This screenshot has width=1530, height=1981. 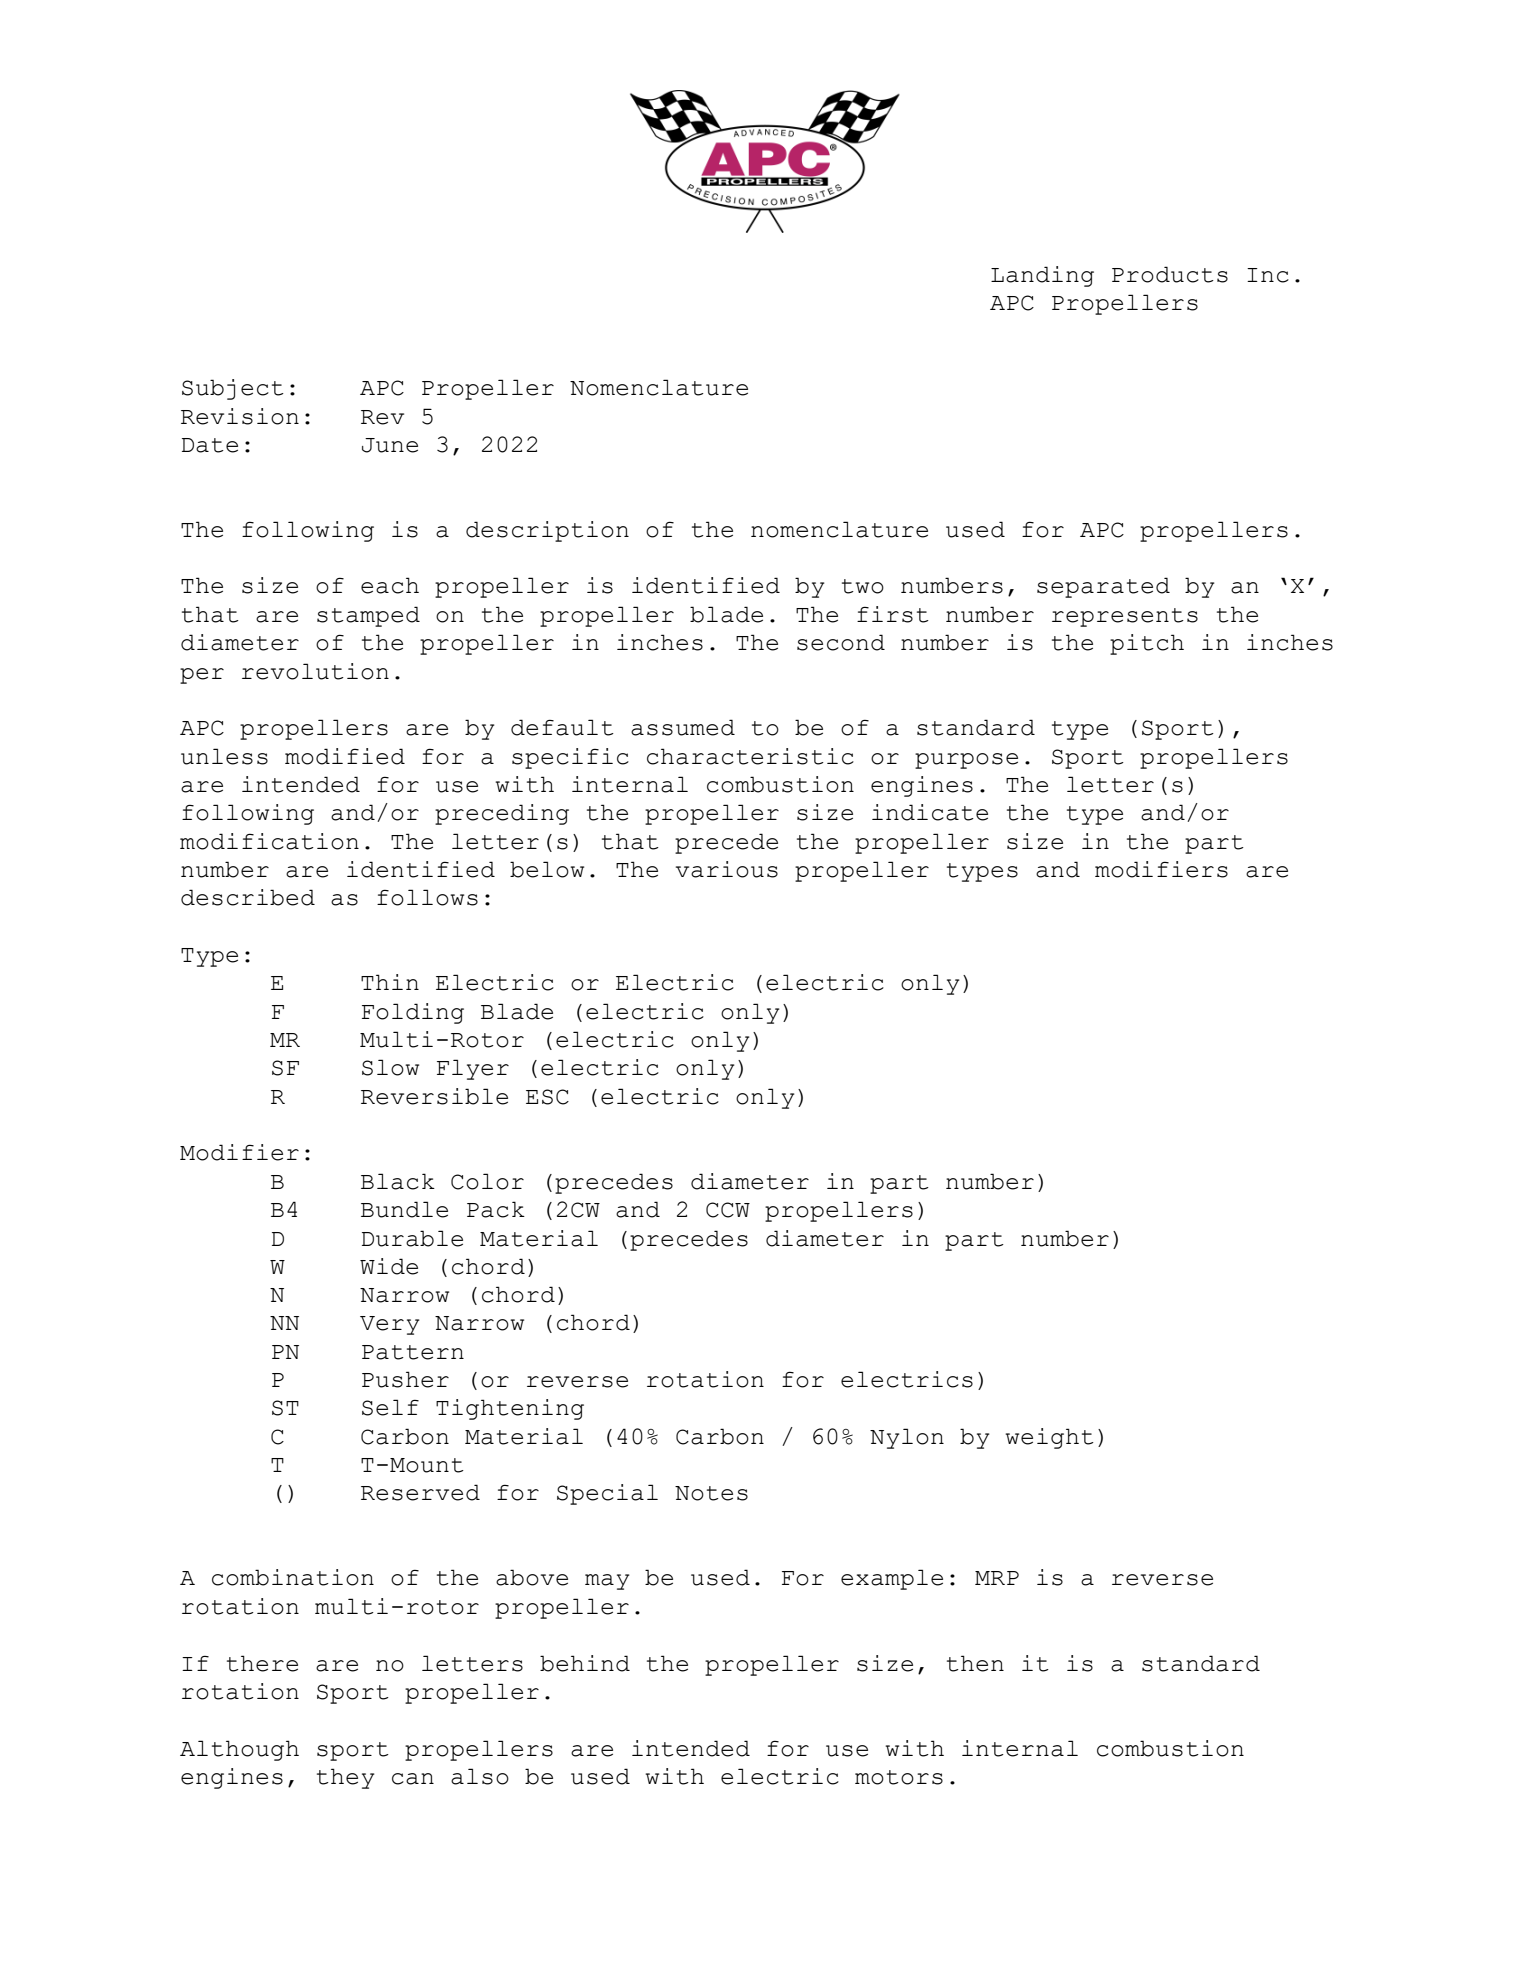 What do you see at coordinates (975, 1663) in the screenshot?
I see `then` at bounding box center [975, 1663].
